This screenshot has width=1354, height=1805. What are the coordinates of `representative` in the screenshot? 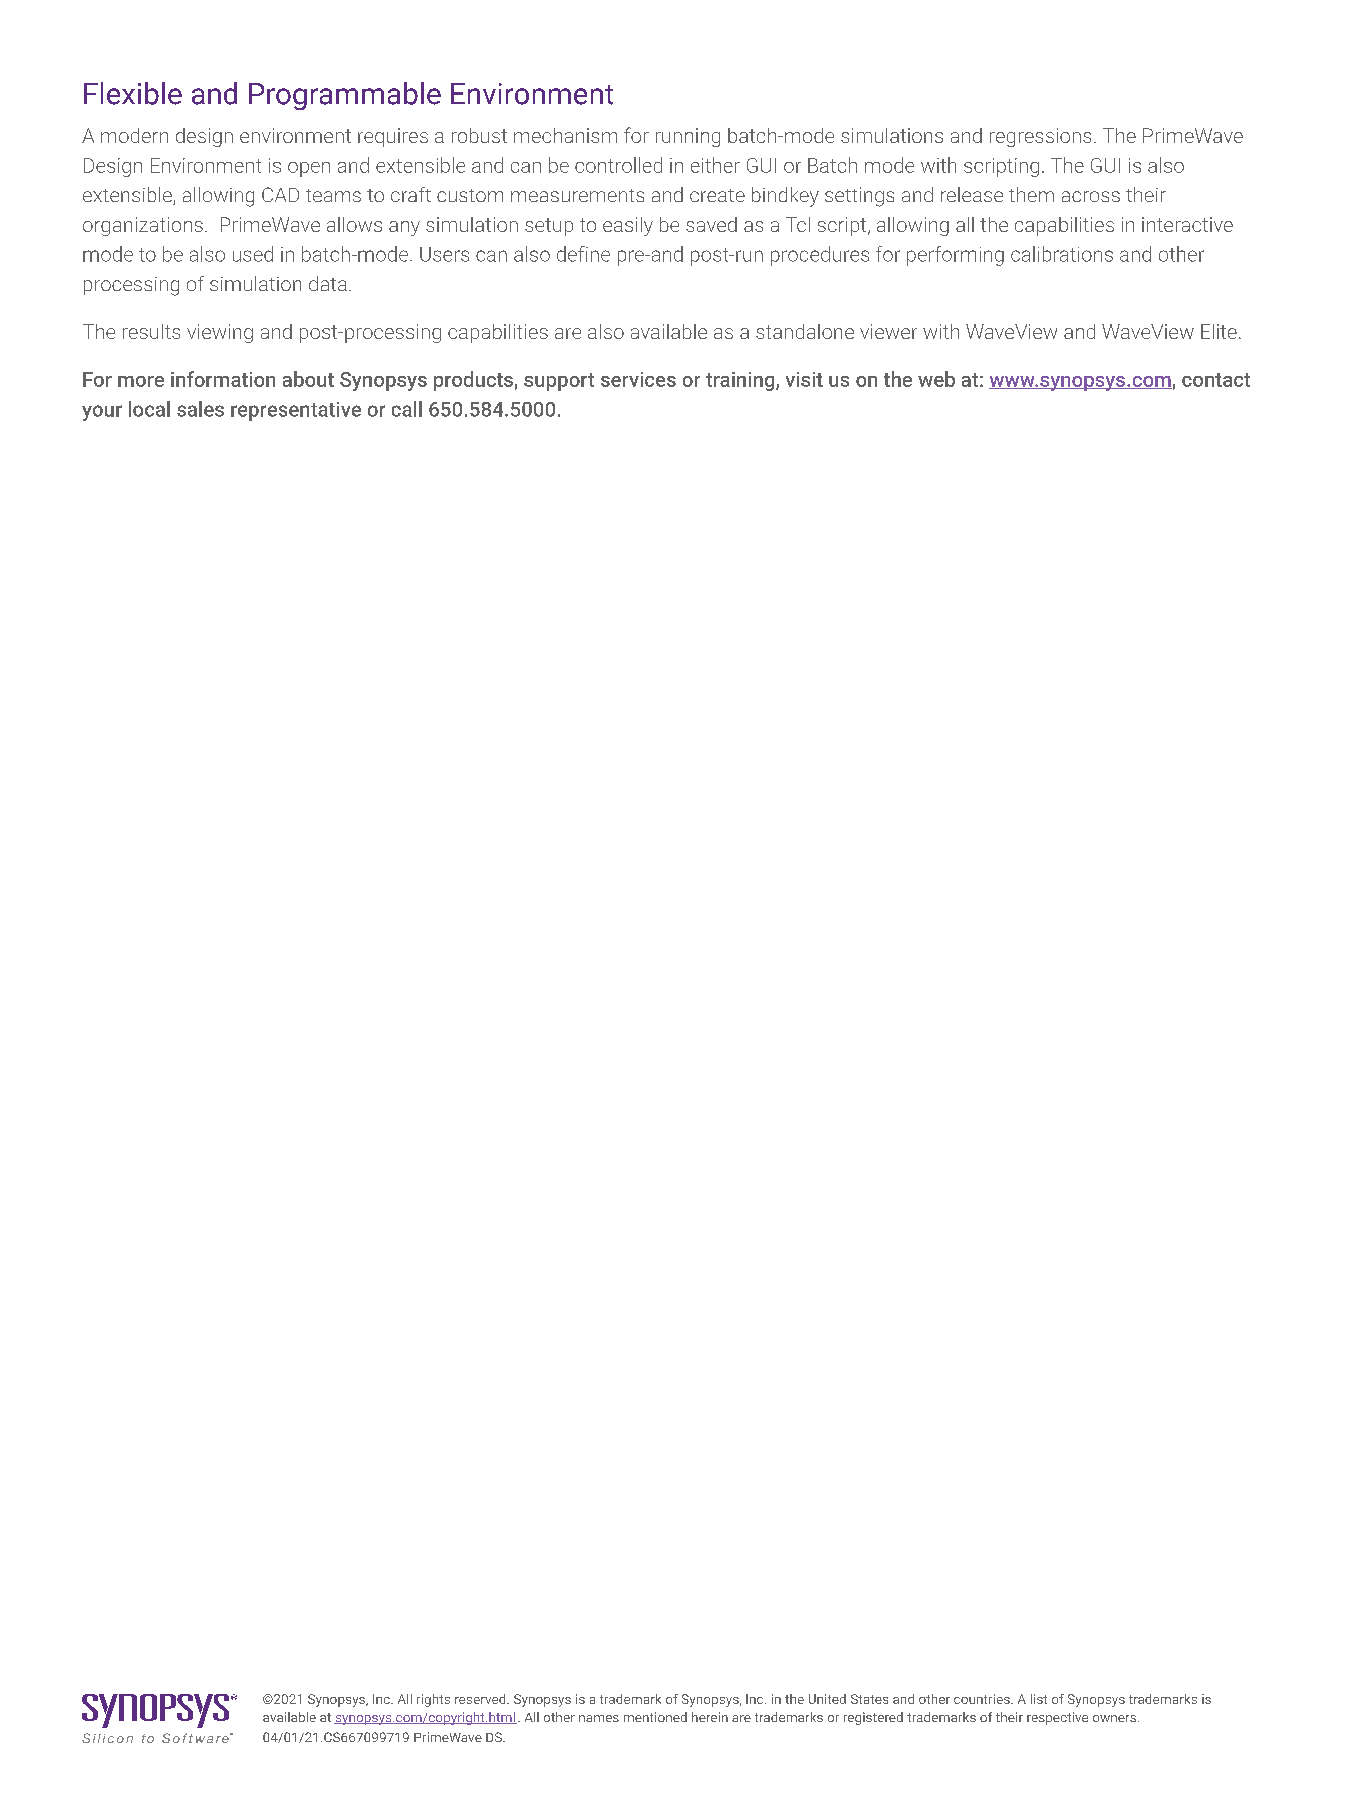 It's located at (296, 411).
